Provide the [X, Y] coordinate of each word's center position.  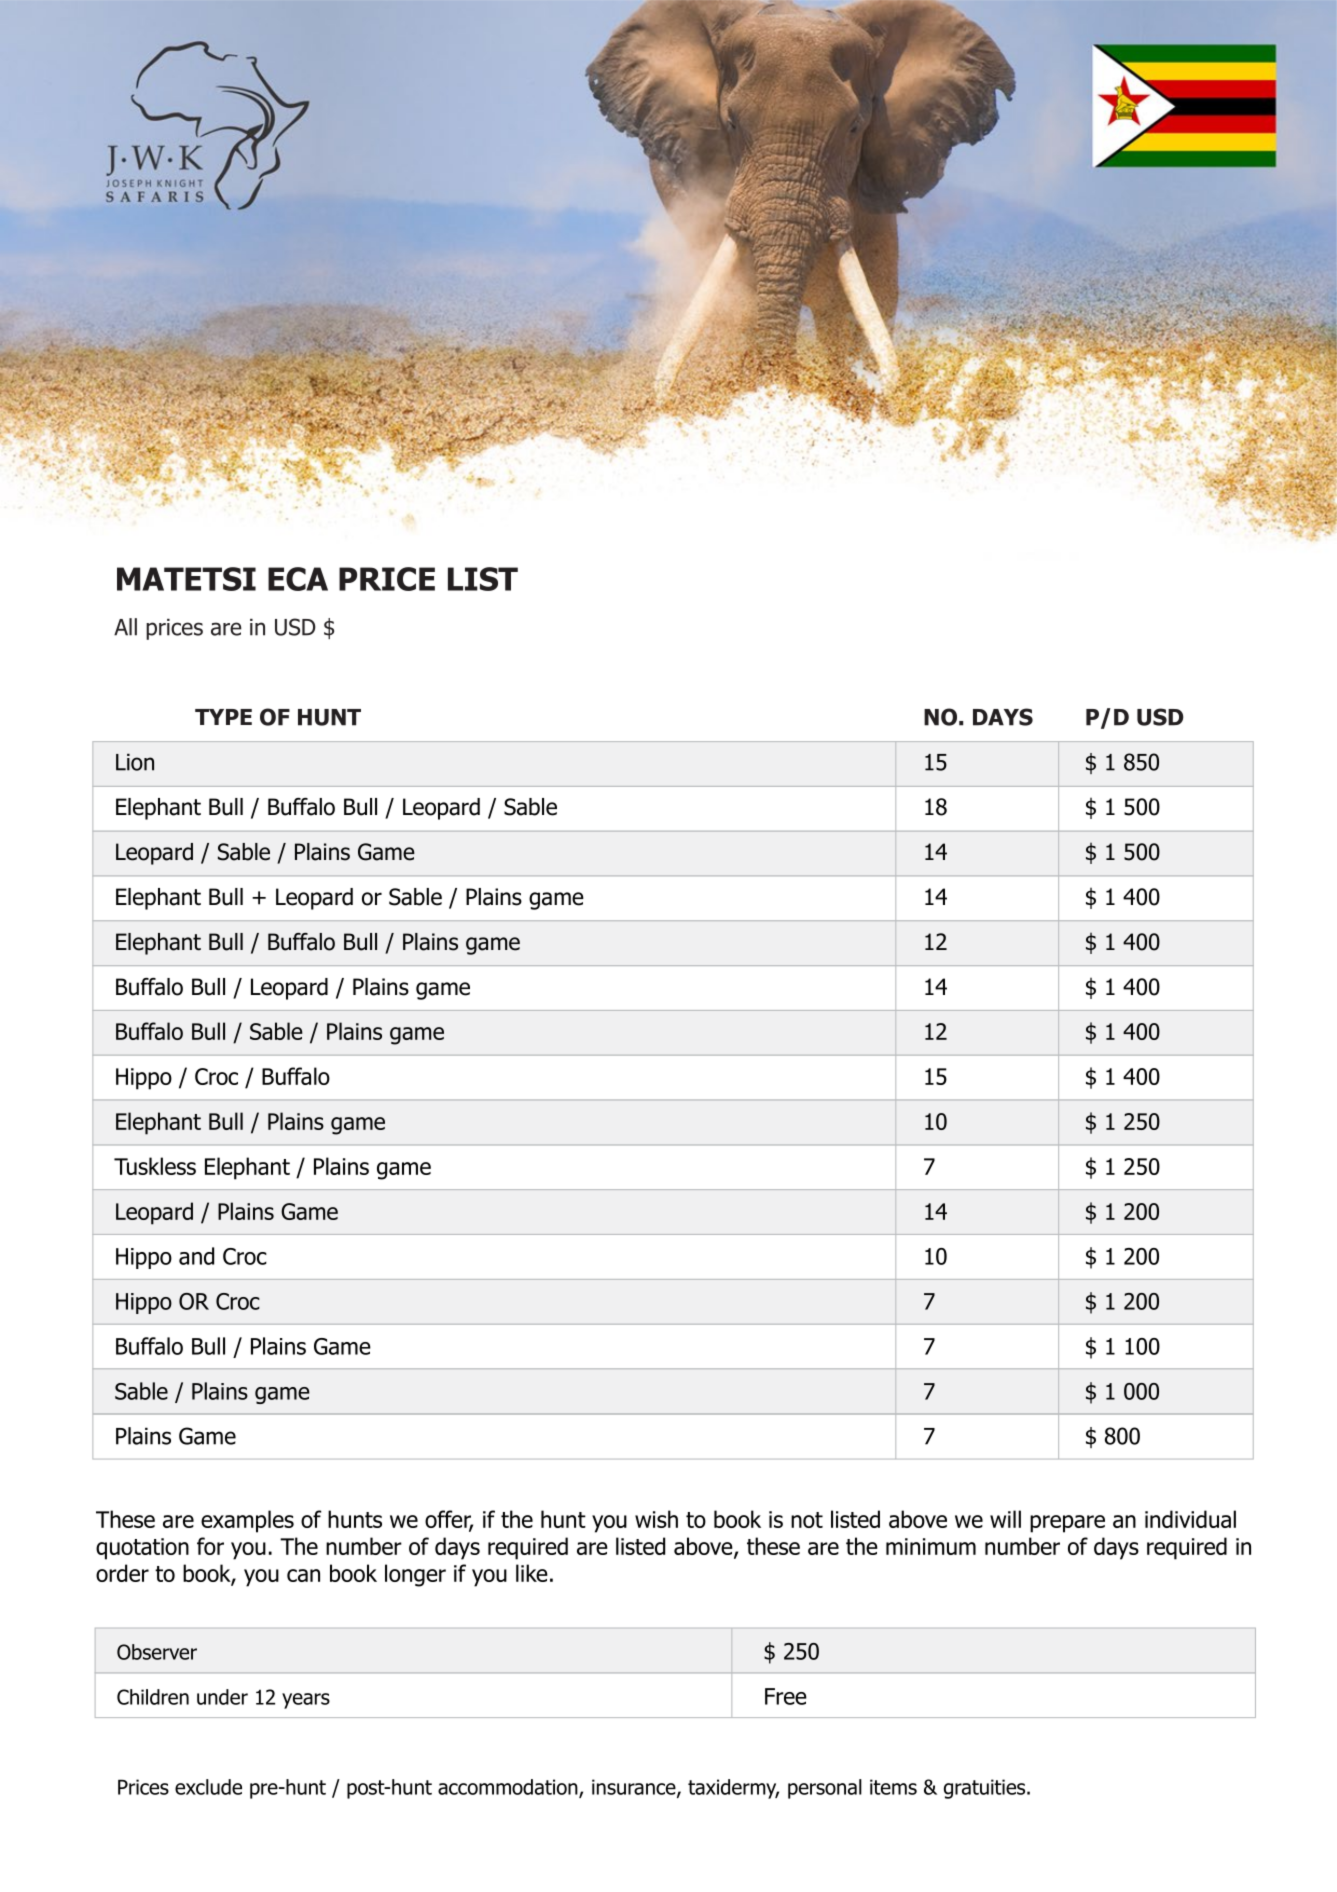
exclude [208, 1787]
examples [247, 1521]
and [196, 1256]
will [1005, 1519]
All [125, 627]
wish [656, 1519]
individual [1190, 1519]
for [210, 1546]
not [807, 1520]
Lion [135, 762]
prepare [1067, 1524]
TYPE [223, 717]
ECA [298, 579]
